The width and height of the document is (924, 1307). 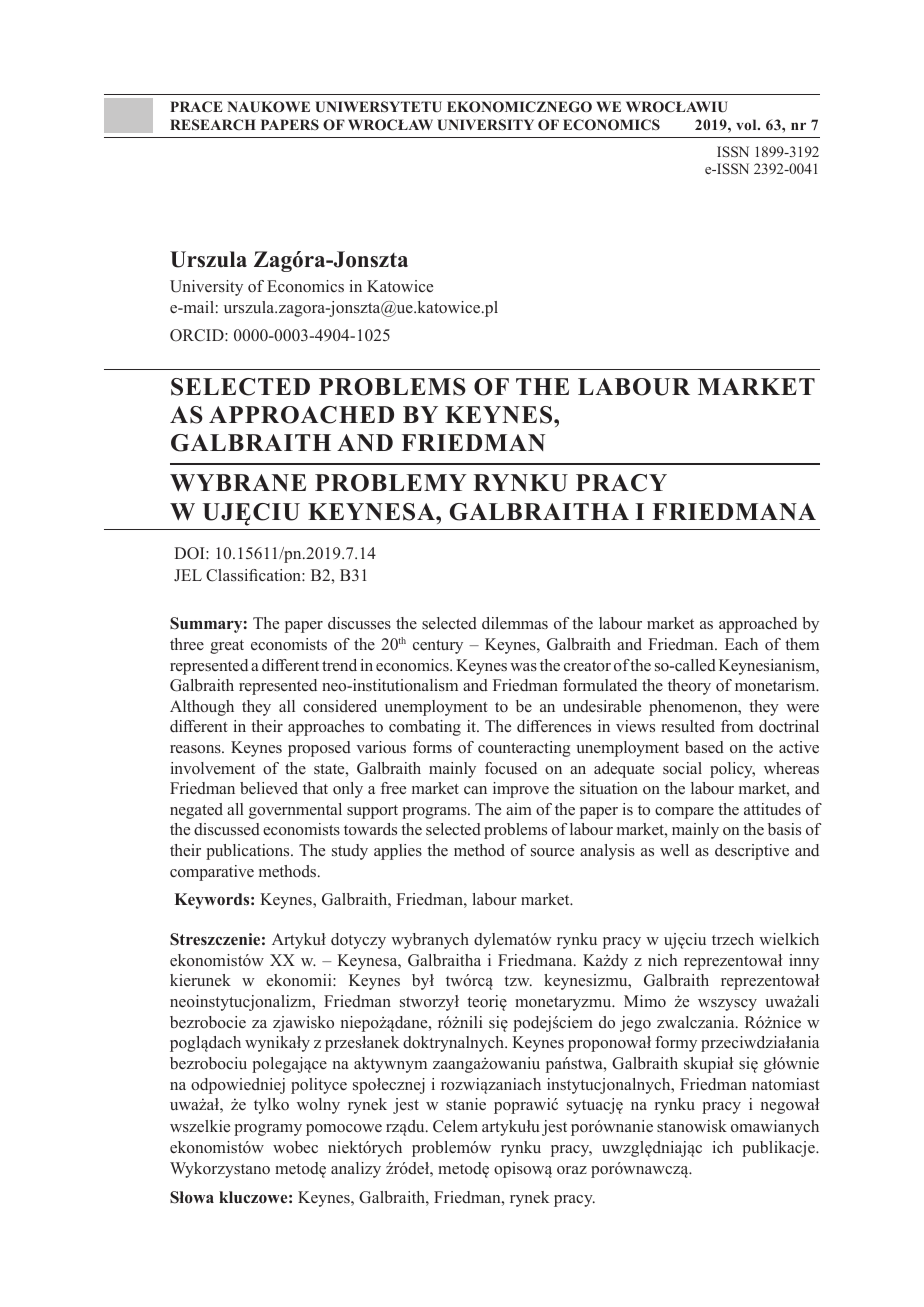 I want to click on Each, so click(x=741, y=644).
